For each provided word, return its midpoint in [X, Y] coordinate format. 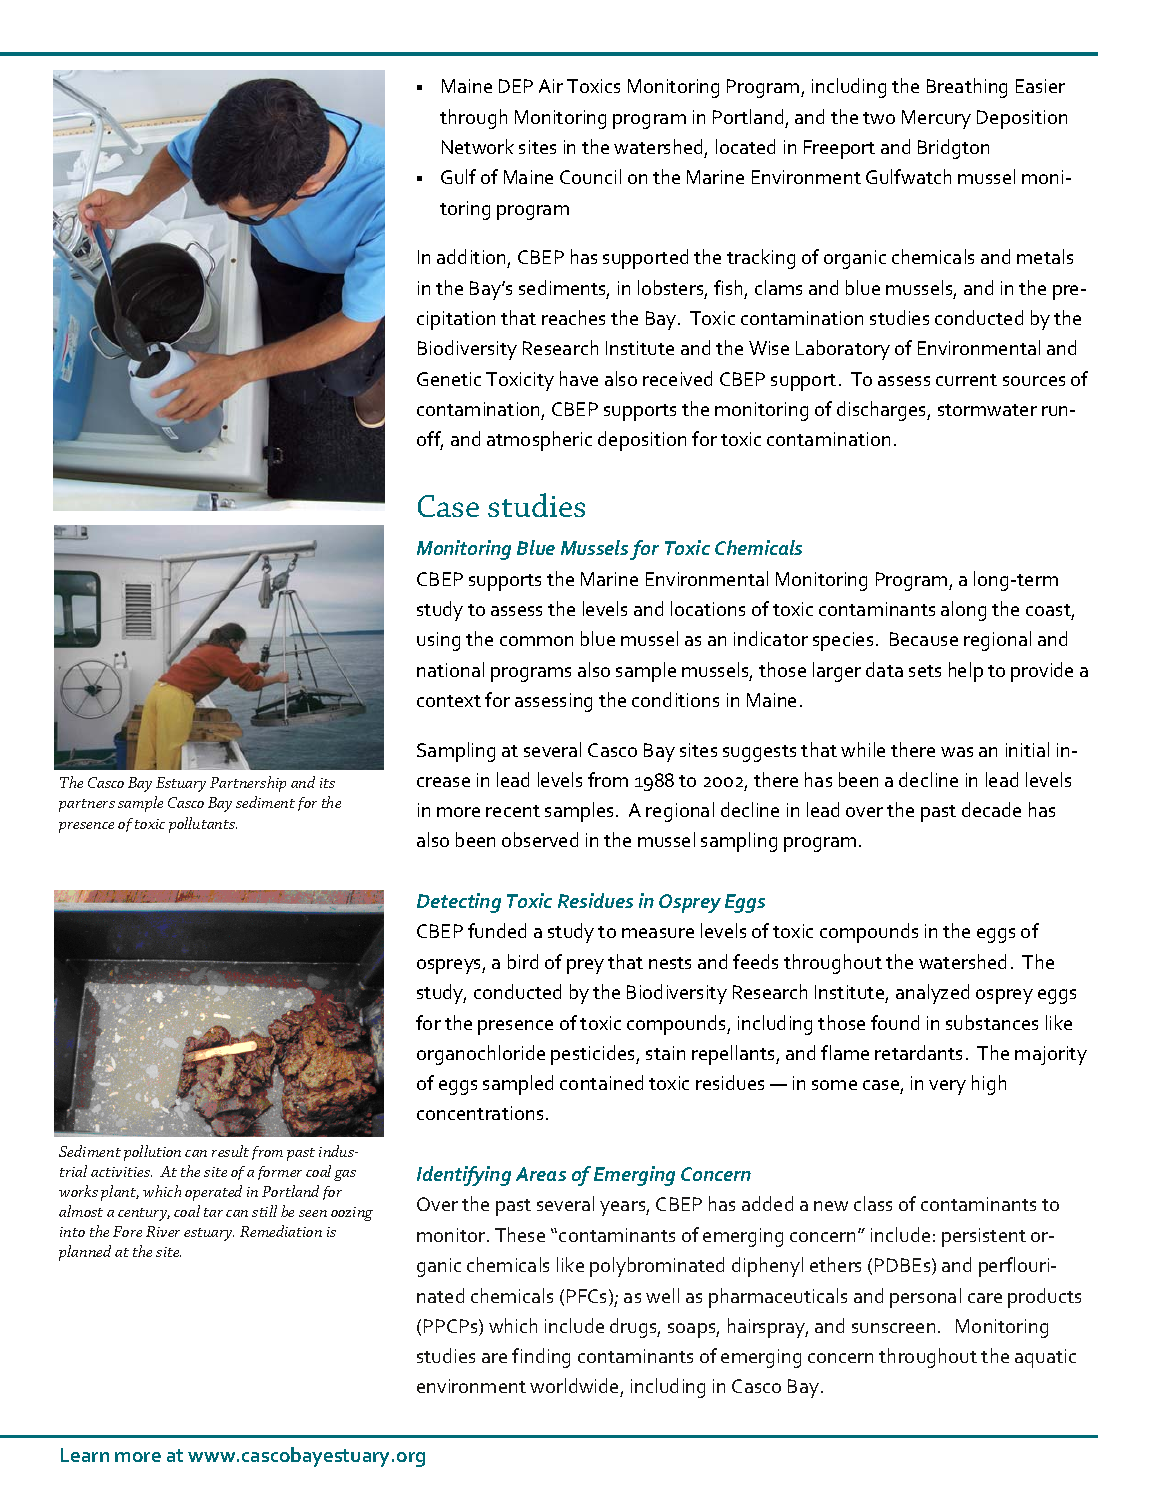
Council [590, 176]
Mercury [936, 119]
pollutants [203, 825]
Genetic [449, 379]
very [947, 1087]
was [957, 752]
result [230, 1151]
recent [513, 811]
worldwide [575, 1387]
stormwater [987, 410]
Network [478, 146]
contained [601, 1082]
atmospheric [539, 441]
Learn [85, 1455]
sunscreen [893, 1328]
